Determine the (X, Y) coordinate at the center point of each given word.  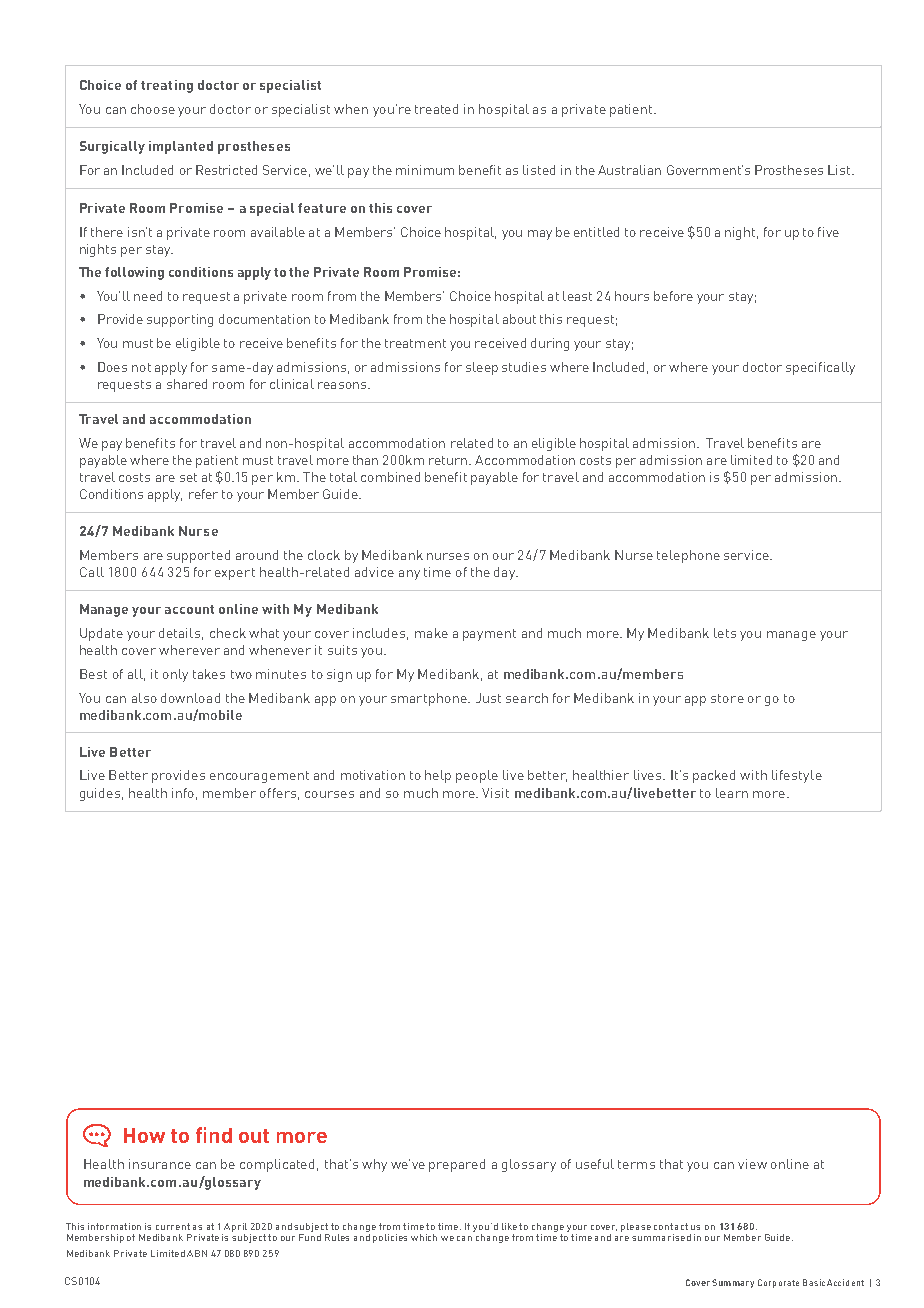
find (214, 1135)
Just (488, 698)
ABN (197, 1253)
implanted (181, 147)
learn (732, 793)
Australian (629, 170)
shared (187, 384)
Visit (495, 793)
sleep (482, 368)
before (673, 296)
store (727, 698)
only (175, 675)
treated (436, 109)
